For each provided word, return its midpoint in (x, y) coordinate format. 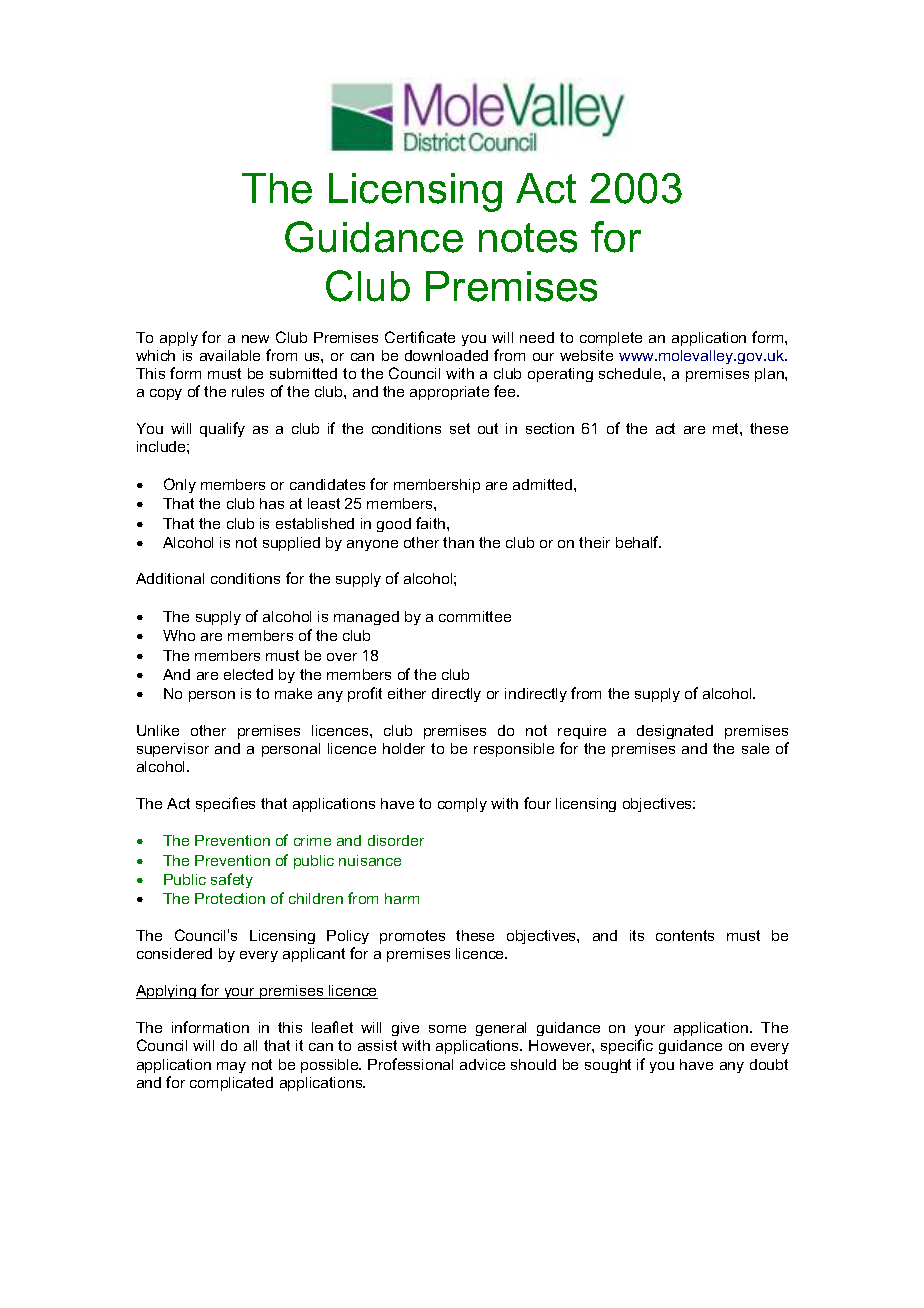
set (460, 428)
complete (611, 339)
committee (475, 616)
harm (402, 898)
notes (528, 238)
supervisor (173, 750)
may (231, 1067)
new (255, 339)
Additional (170, 578)
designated (675, 732)
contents (685, 935)
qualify (222, 429)
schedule (631, 373)
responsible (514, 750)
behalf (638, 542)
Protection (230, 898)
